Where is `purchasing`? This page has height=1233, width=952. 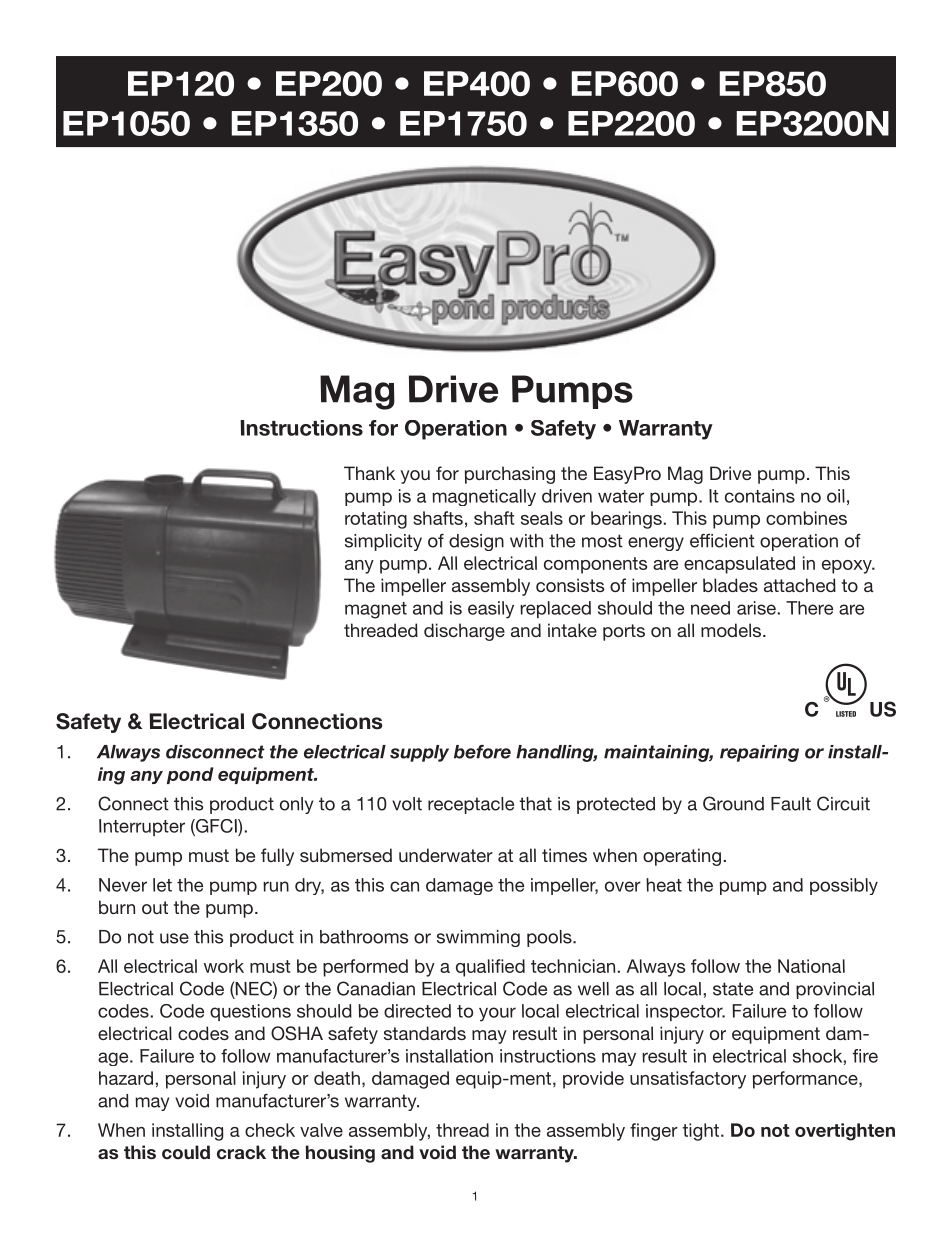
purchasing is located at coordinates (510, 475).
